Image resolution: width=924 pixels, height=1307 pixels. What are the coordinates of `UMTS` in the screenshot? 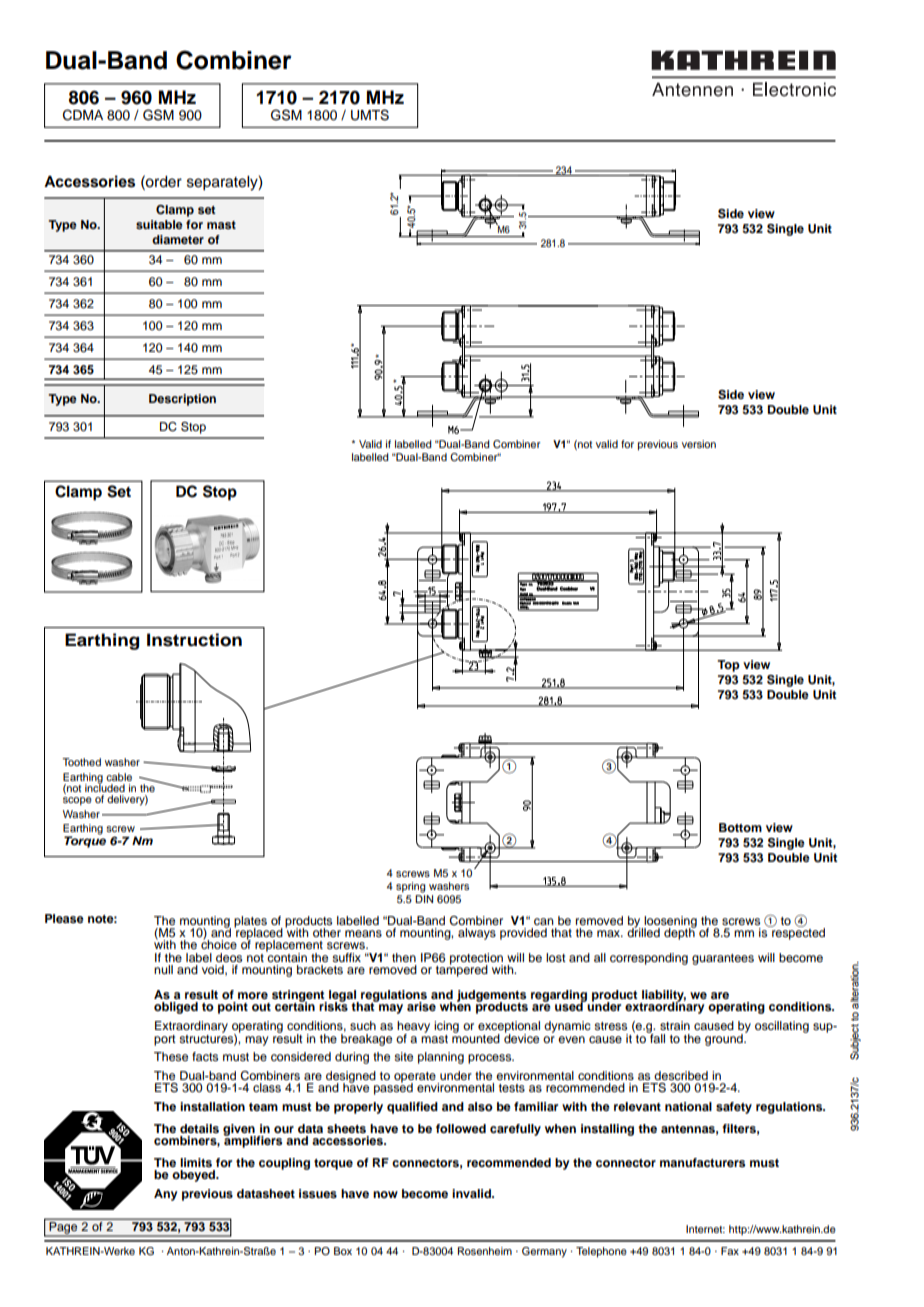 It's located at (370, 115).
